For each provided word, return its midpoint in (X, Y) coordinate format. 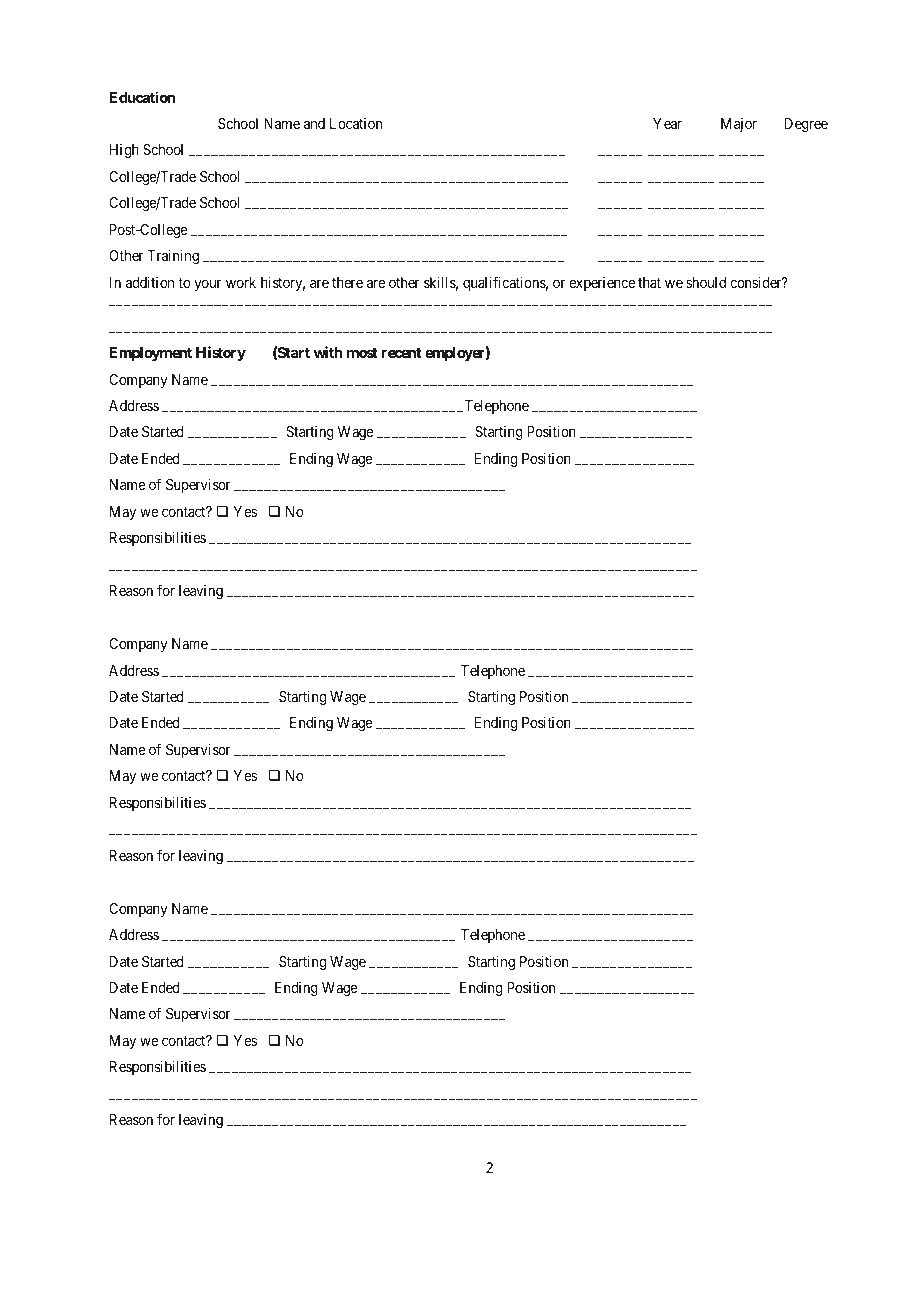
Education (142, 97)
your (208, 285)
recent (401, 353)
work (241, 282)
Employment (150, 354)
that (649, 282)
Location (356, 123)
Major (739, 125)
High (124, 151)
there (347, 282)
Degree (806, 125)
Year (667, 123)
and (314, 123)
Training (173, 256)
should (706, 282)
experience (602, 284)
